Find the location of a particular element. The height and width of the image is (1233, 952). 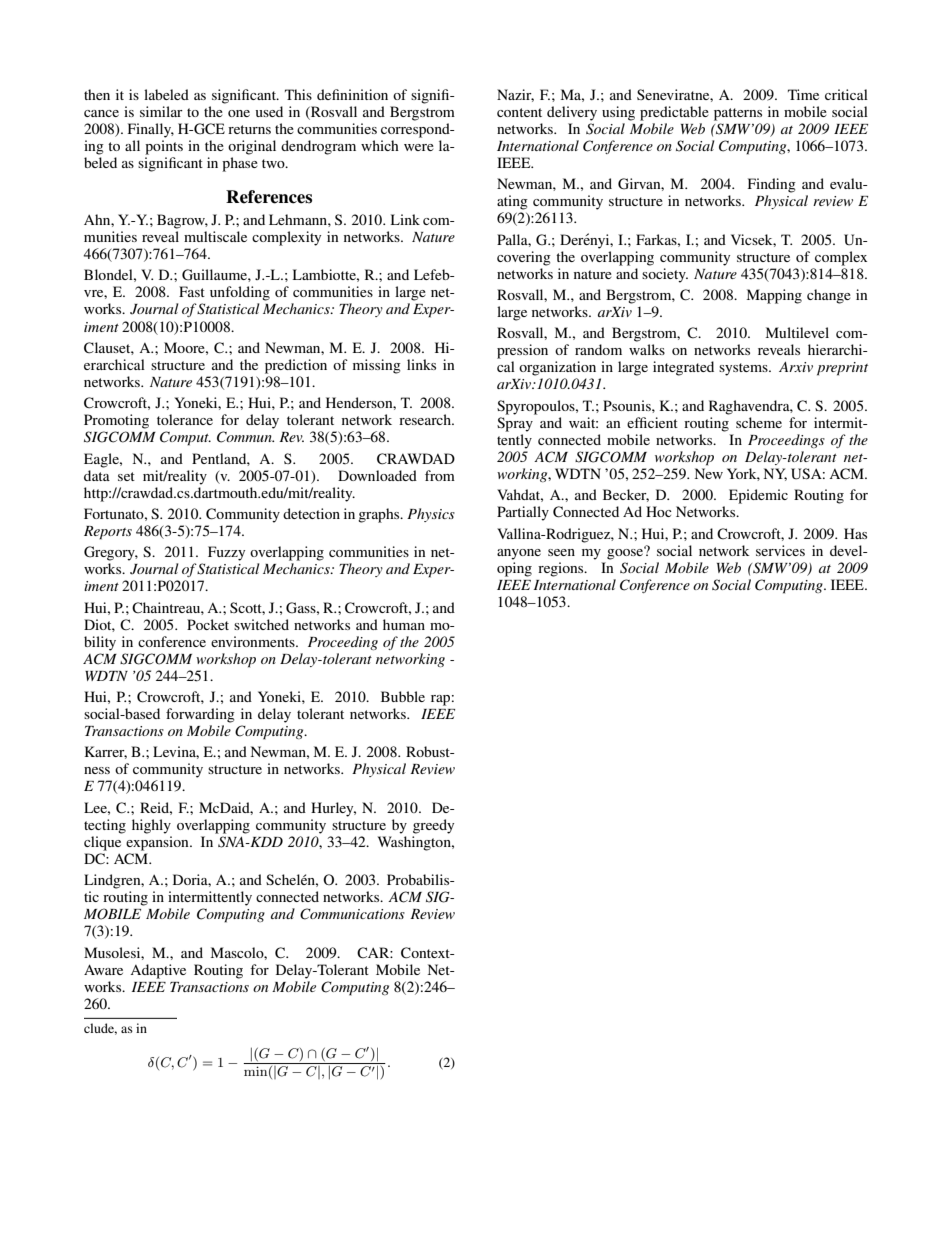

from is located at coordinates (440, 475).
